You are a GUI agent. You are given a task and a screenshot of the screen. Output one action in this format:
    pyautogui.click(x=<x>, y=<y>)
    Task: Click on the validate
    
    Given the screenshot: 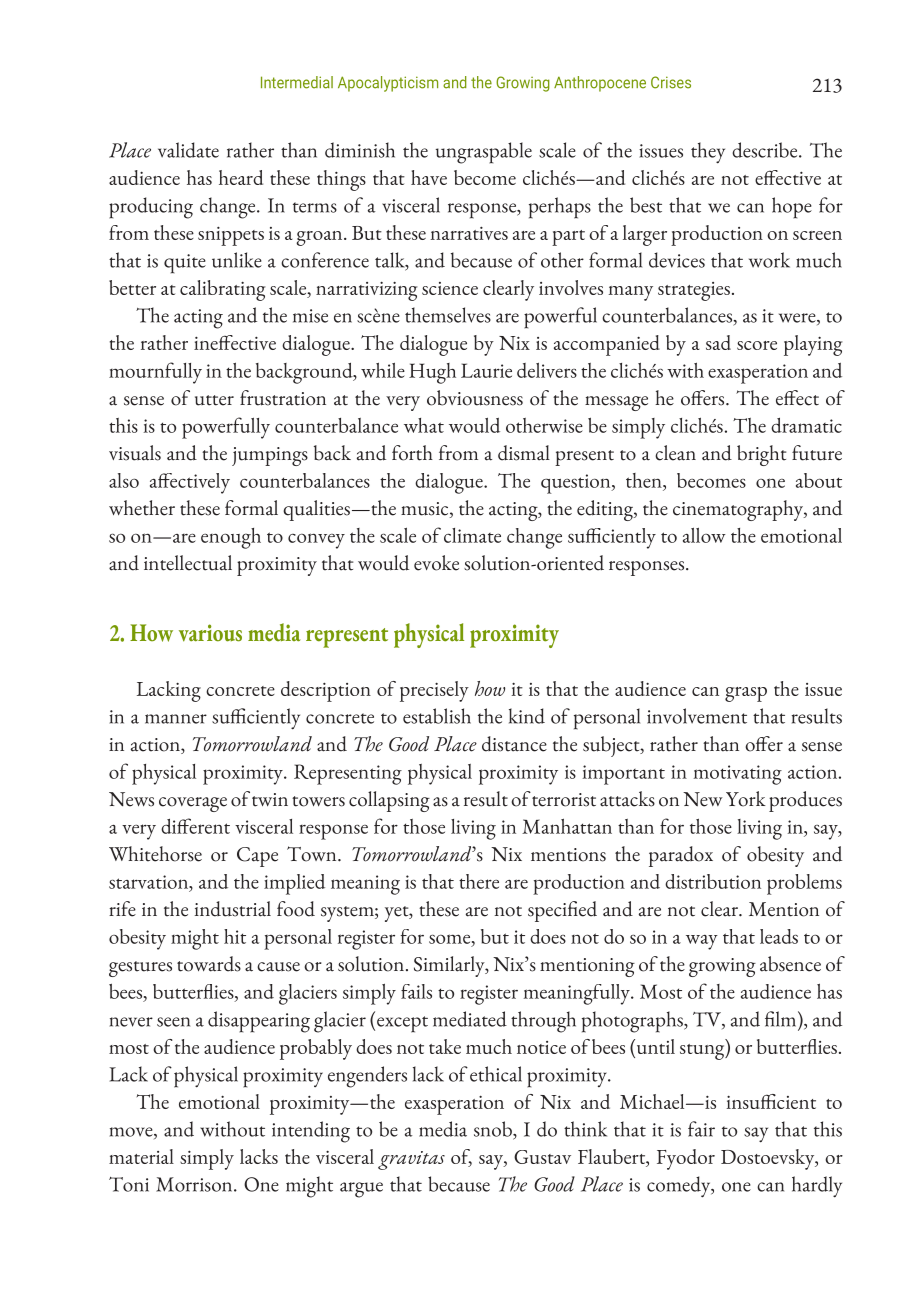 What is the action you would take?
    pyautogui.click(x=188, y=150)
